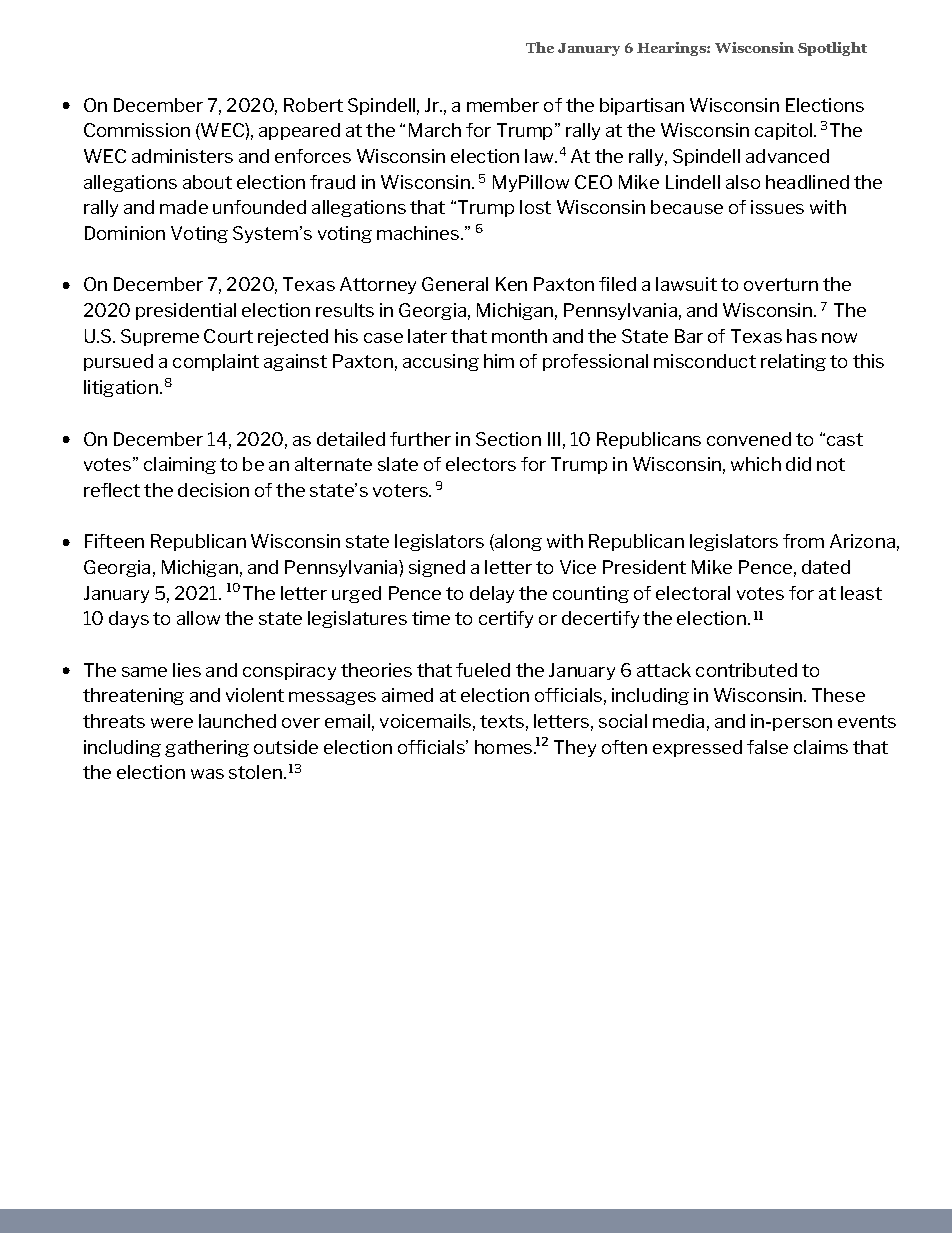 The image size is (952, 1233). What do you see at coordinates (503, 105) in the screenshot?
I see `member` at bounding box center [503, 105].
